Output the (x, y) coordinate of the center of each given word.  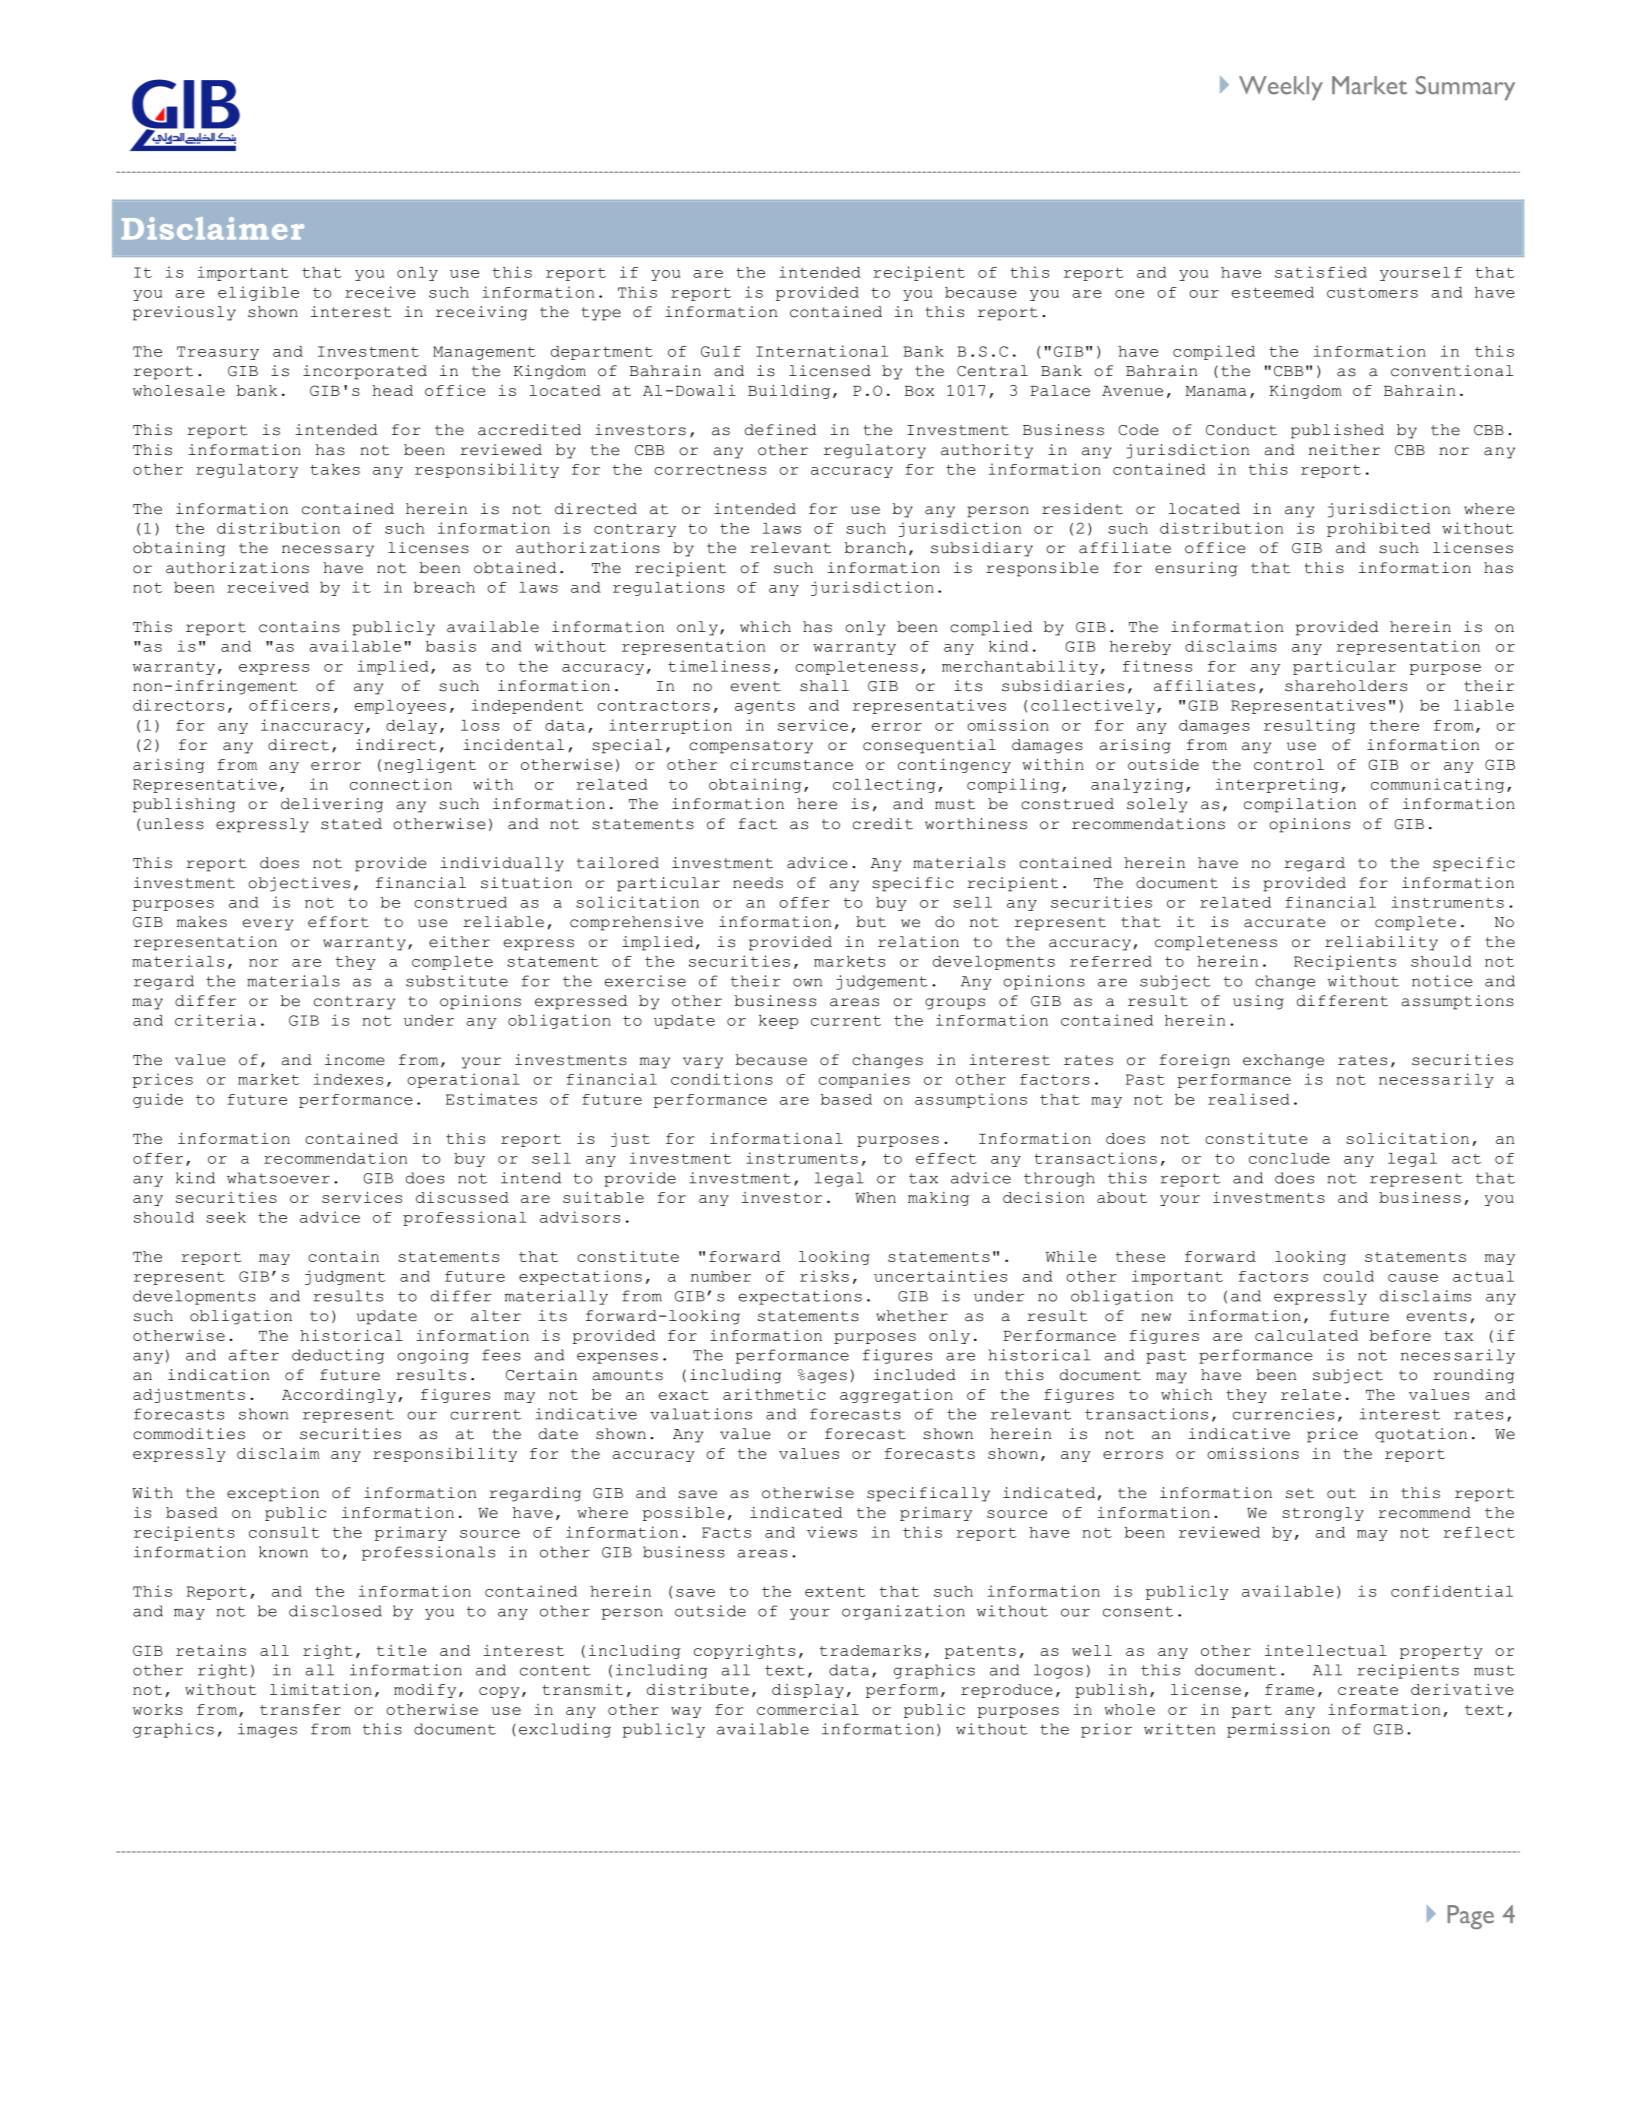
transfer (300, 1709)
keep (778, 1022)
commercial (808, 1709)
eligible (258, 293)
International (822, 351)
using (1258, 1002)
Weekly (1281, 88)
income (354, 1060)
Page (1470, 1917)
